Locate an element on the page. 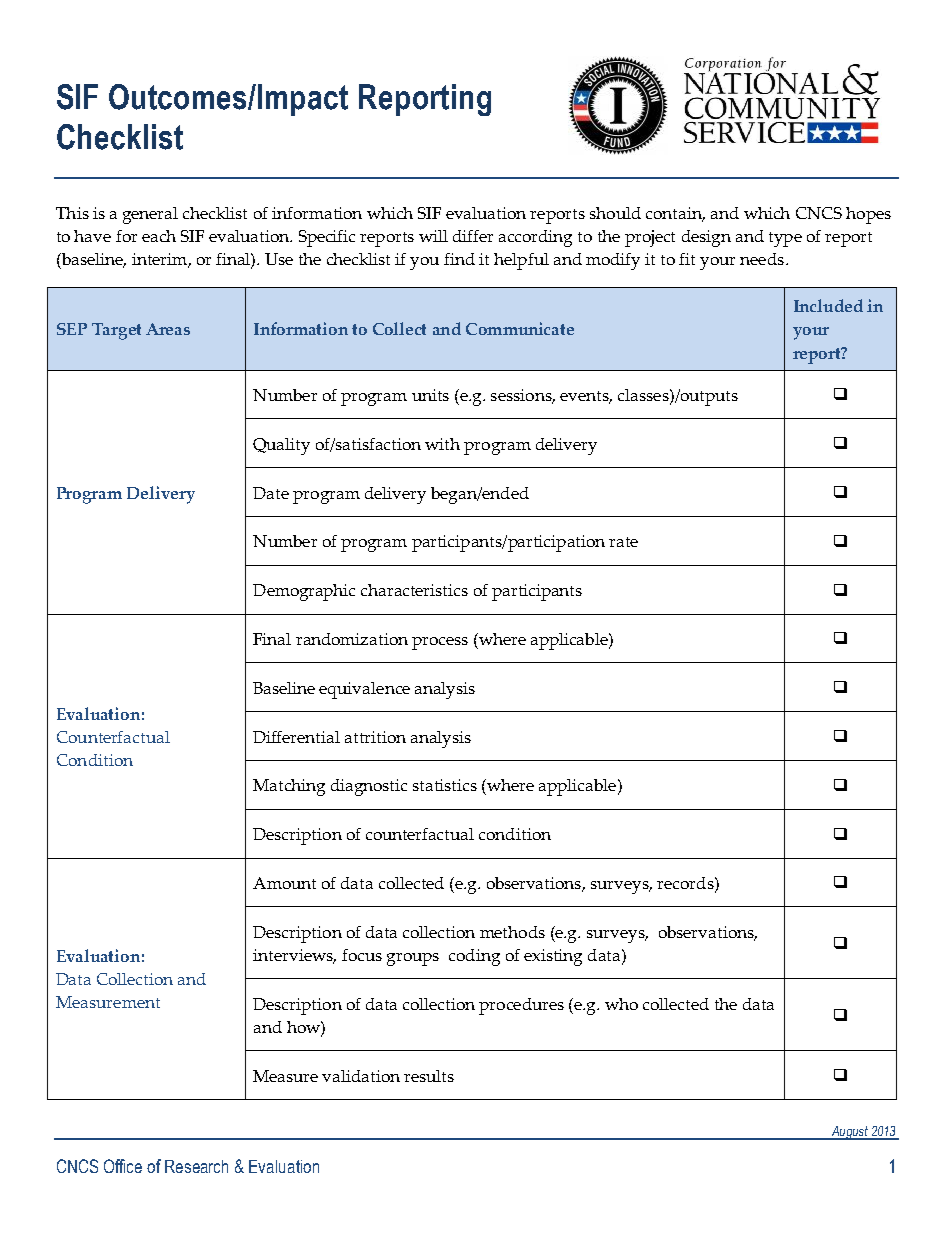 The image size is (952, 1233). find is located at coordinates (459, 259).
